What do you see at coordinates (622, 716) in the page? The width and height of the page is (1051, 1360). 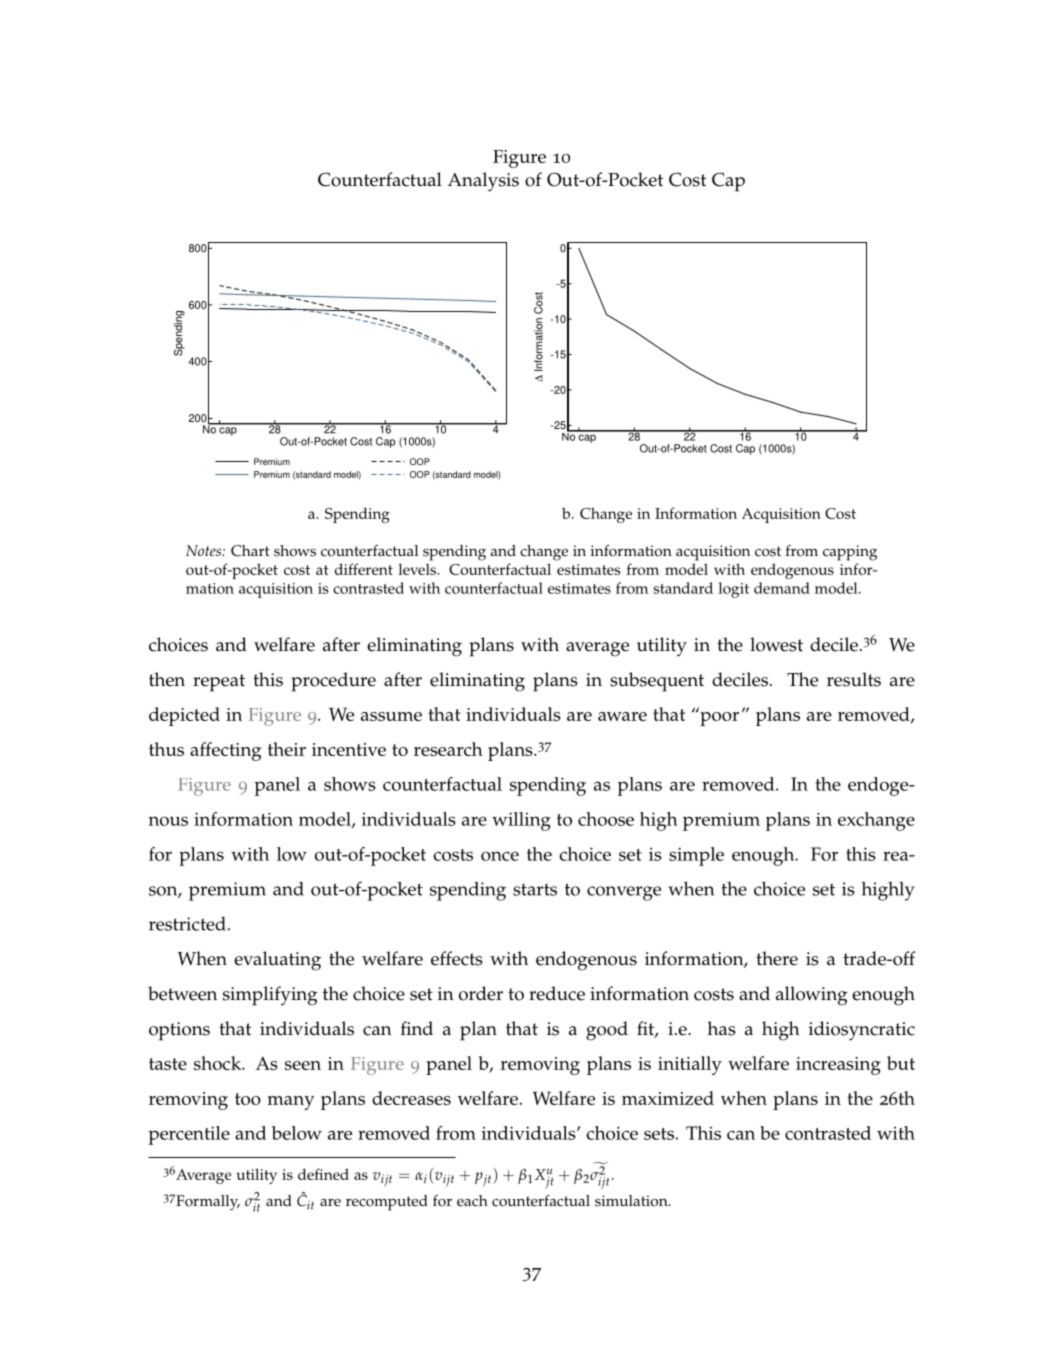 I see `aware` at bounding box center [622, 716].
